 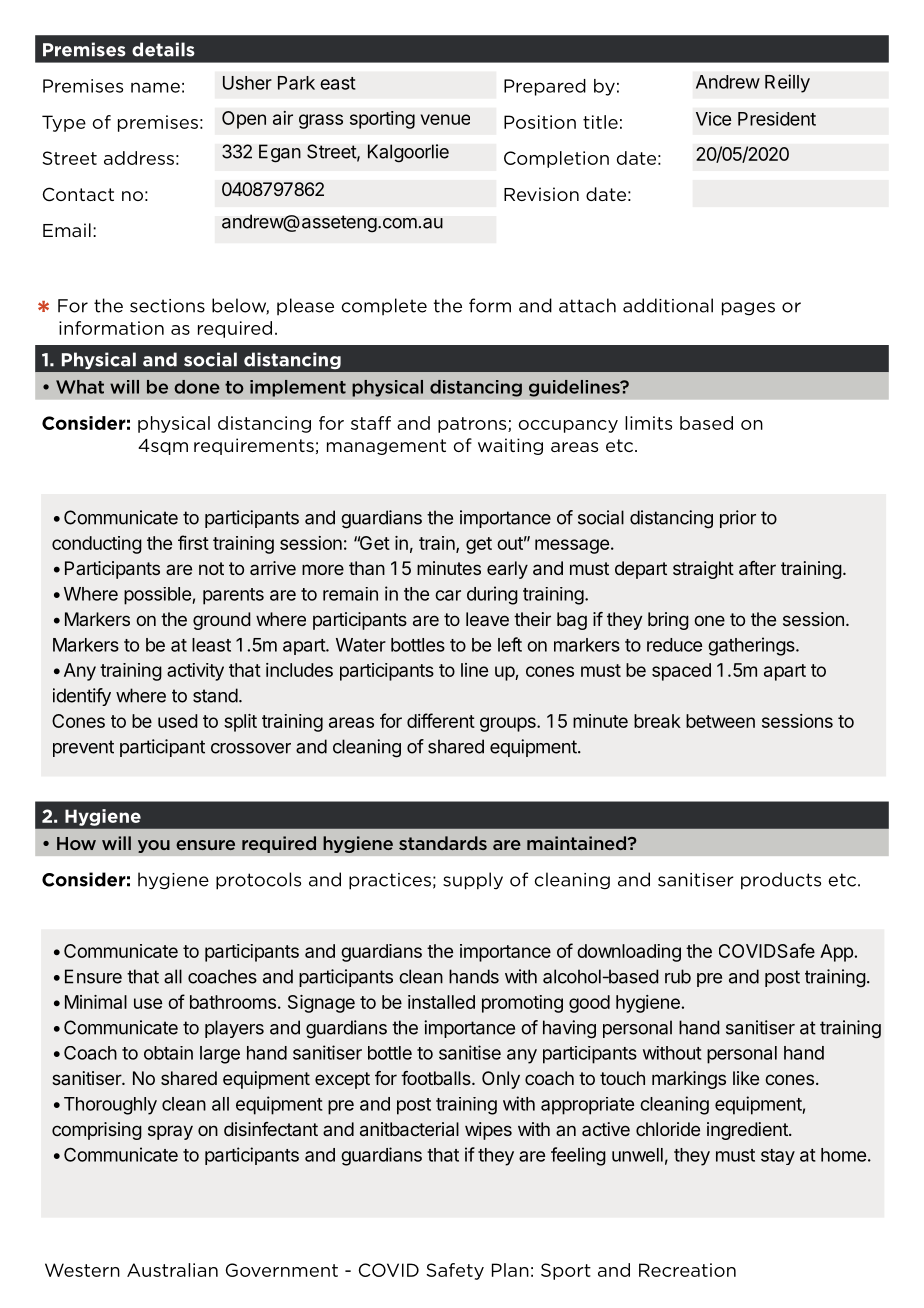 I want to click on management, so click(x=386, y=447).
